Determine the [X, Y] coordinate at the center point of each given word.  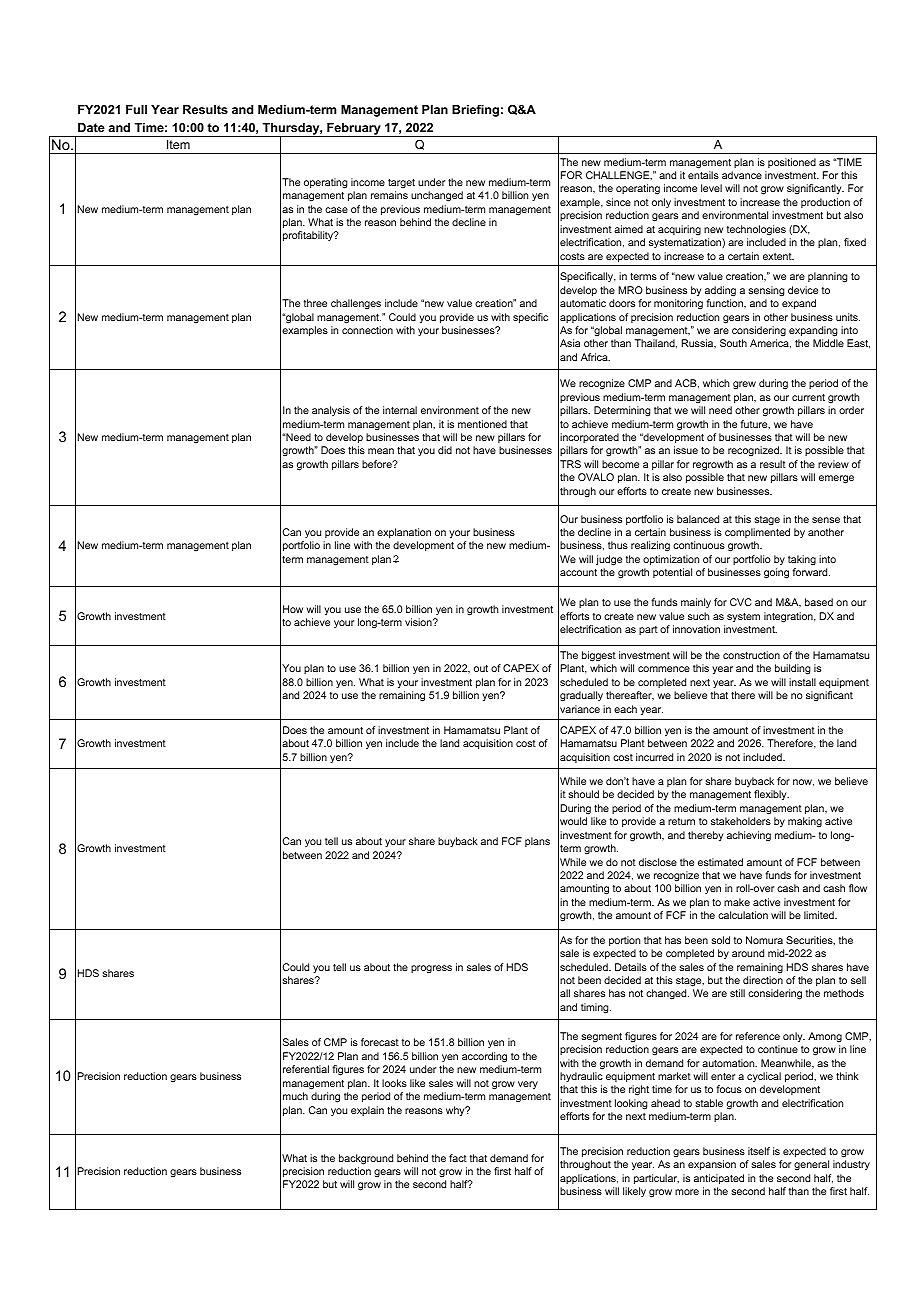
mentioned [482, 424]
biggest [599, 656]
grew [744, 385]
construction [751, 655]
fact [458, 1158]
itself [759, 1151]
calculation [743, 915]
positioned [792, 163]
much [295, 1096]
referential [306, 1069]
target [401, 183]
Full [136, 109]
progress [431, 969]
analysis [331, 411]
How [293, 609]
